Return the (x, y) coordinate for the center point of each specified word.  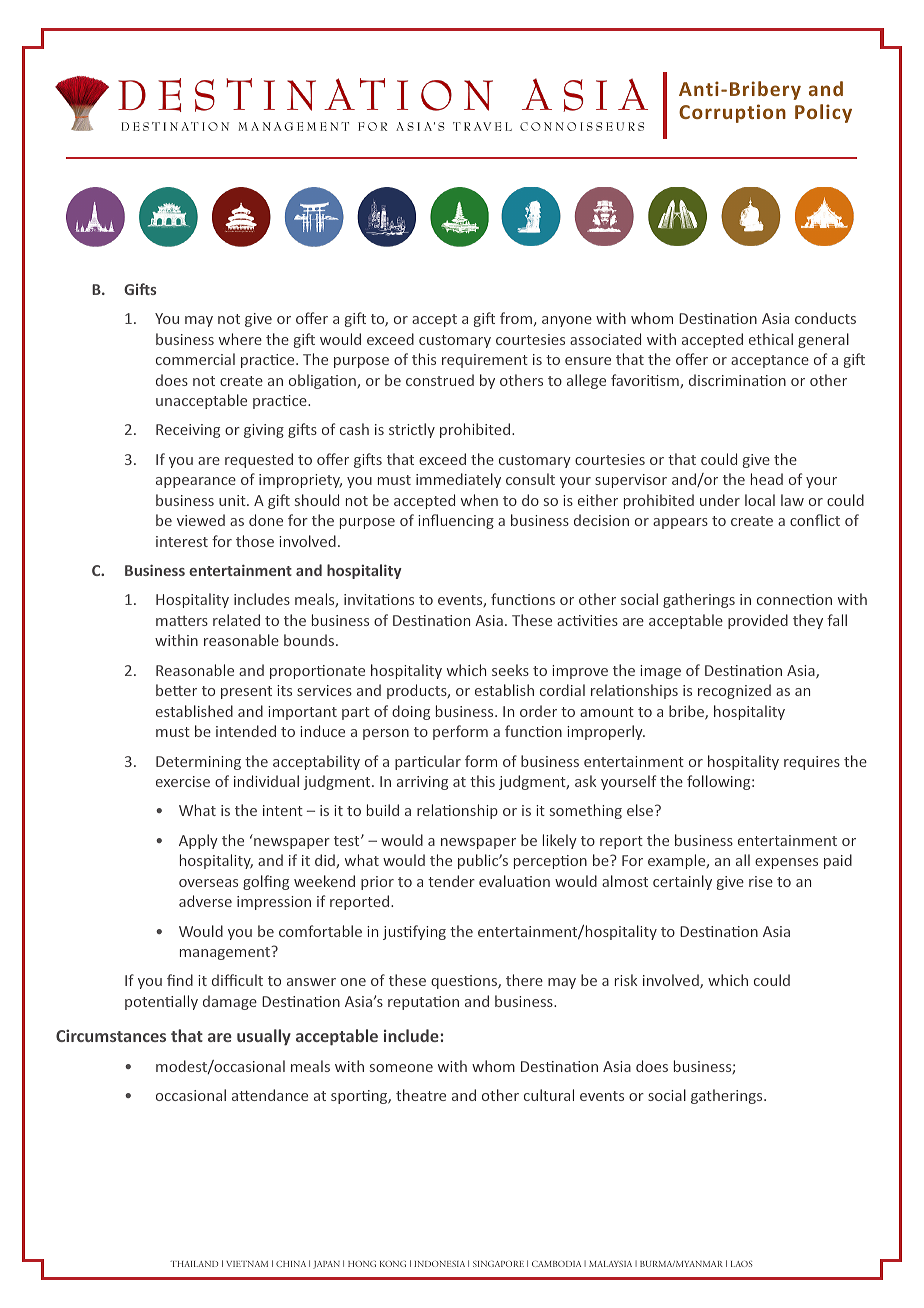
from (517, 319)
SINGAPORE (498, 1264)
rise (761, 881)
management (226, 953)
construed (440, 380)
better (176, 690)
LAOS (742, 1264)
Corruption (732, 113)
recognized (734, 691)
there (524, 980)
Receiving (188, 431)
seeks (510, 670)
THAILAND (194, 1264)
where (240, 339)
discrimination (737, 380)
